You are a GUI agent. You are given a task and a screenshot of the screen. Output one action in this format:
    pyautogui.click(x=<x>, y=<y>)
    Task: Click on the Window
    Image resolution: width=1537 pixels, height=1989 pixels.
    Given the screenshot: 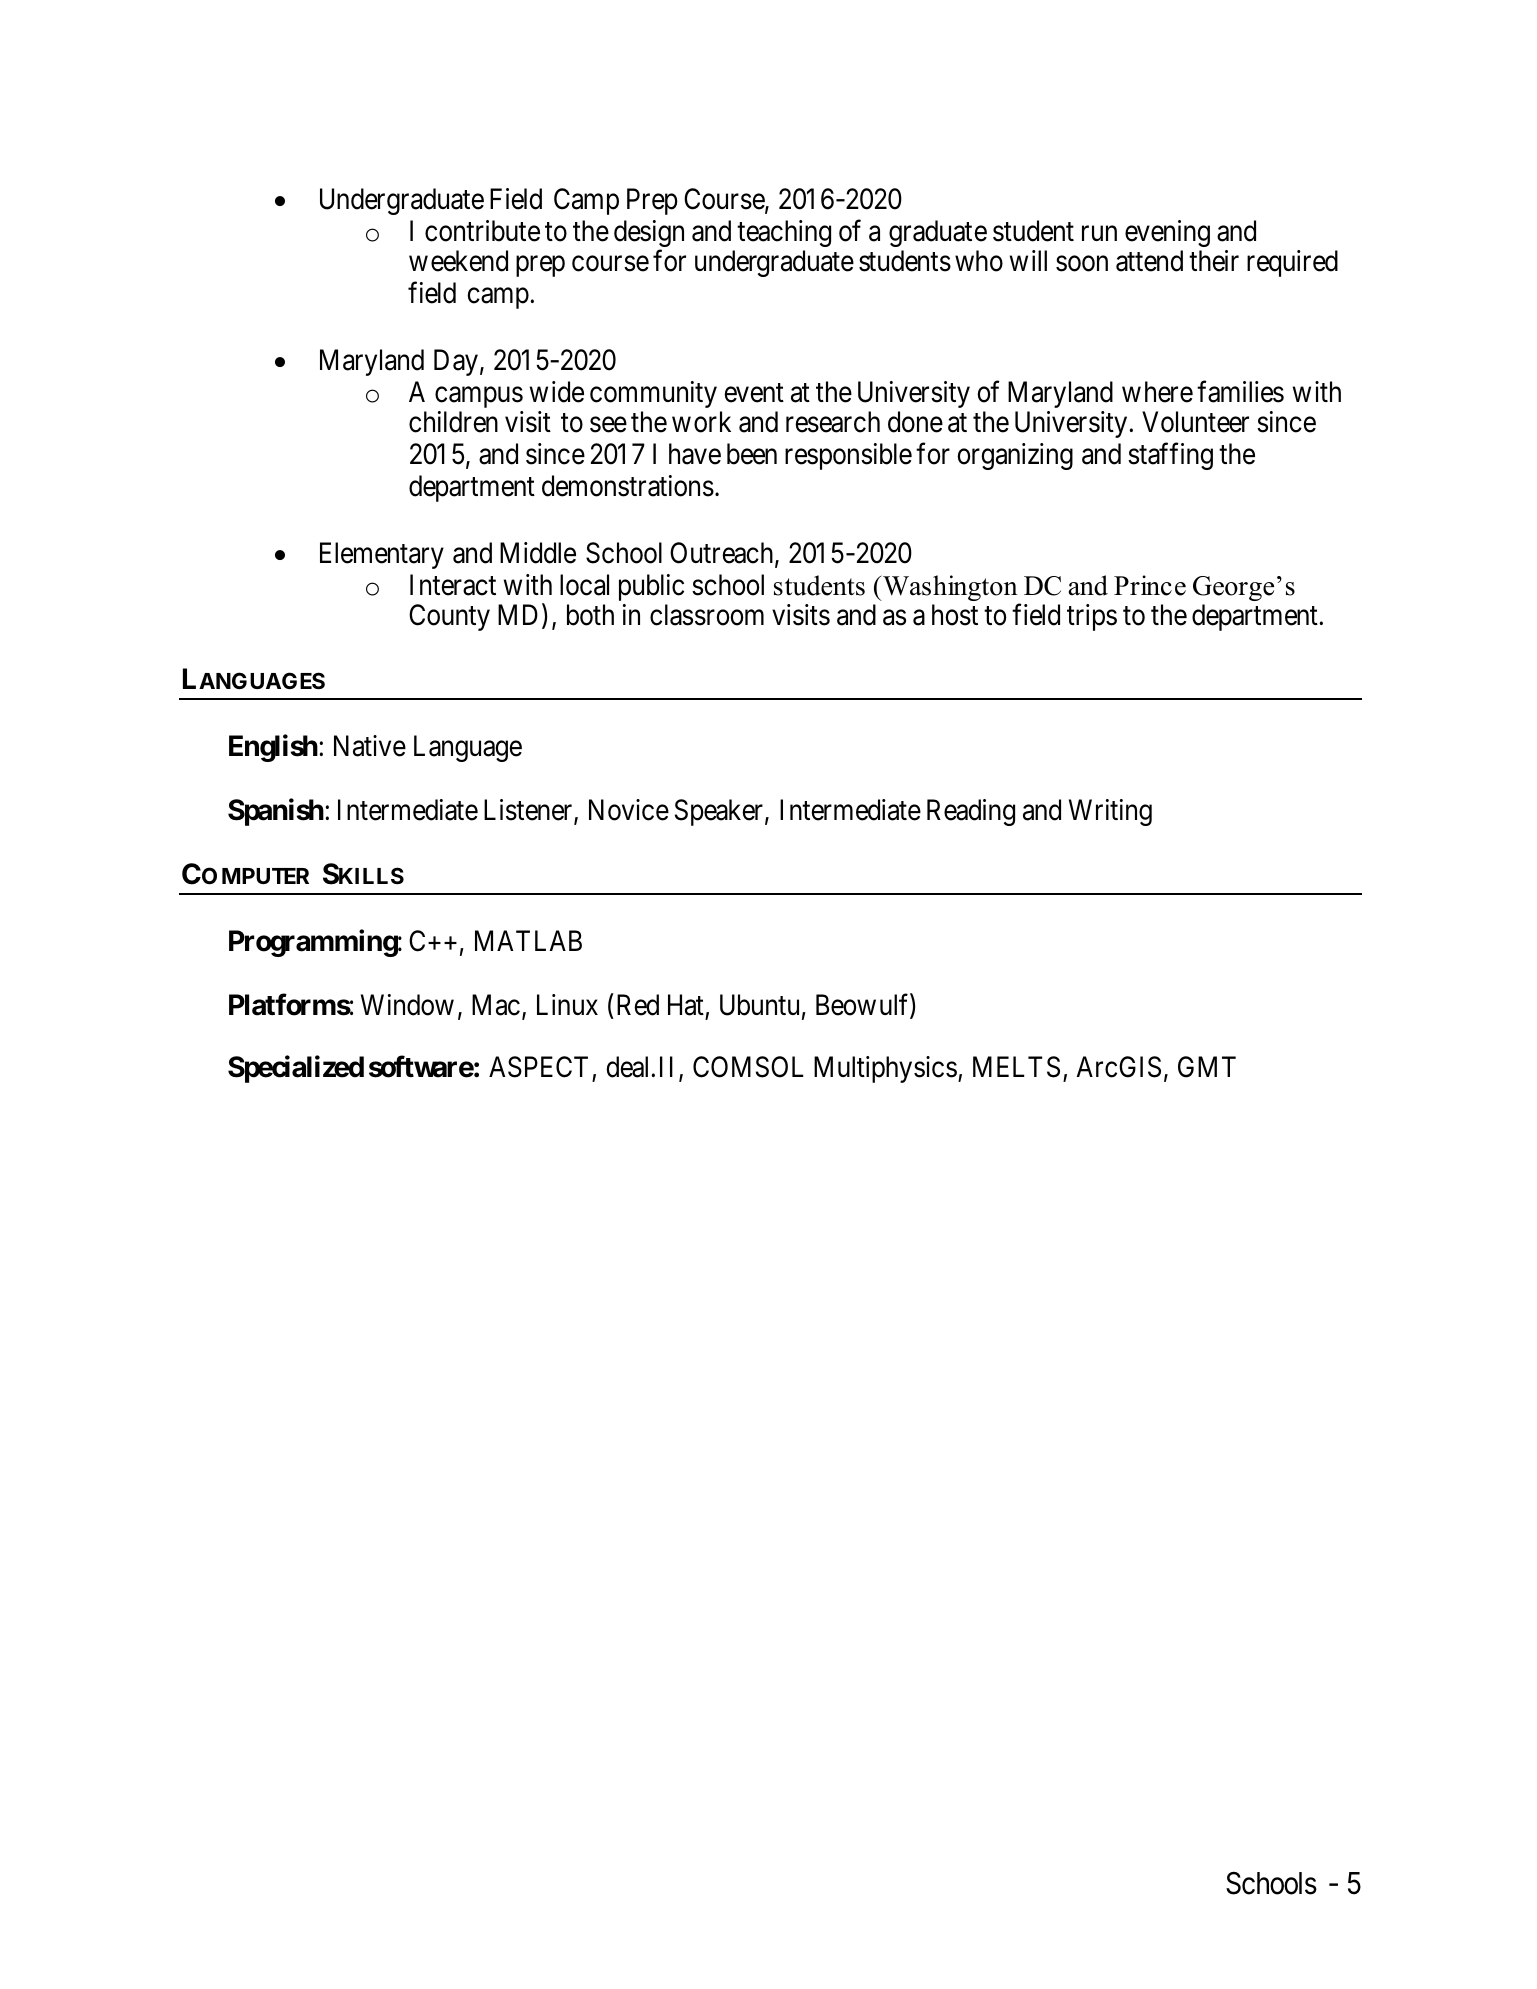 What is the action you would take?
    pyautogui.click(x=407, y=1005)
